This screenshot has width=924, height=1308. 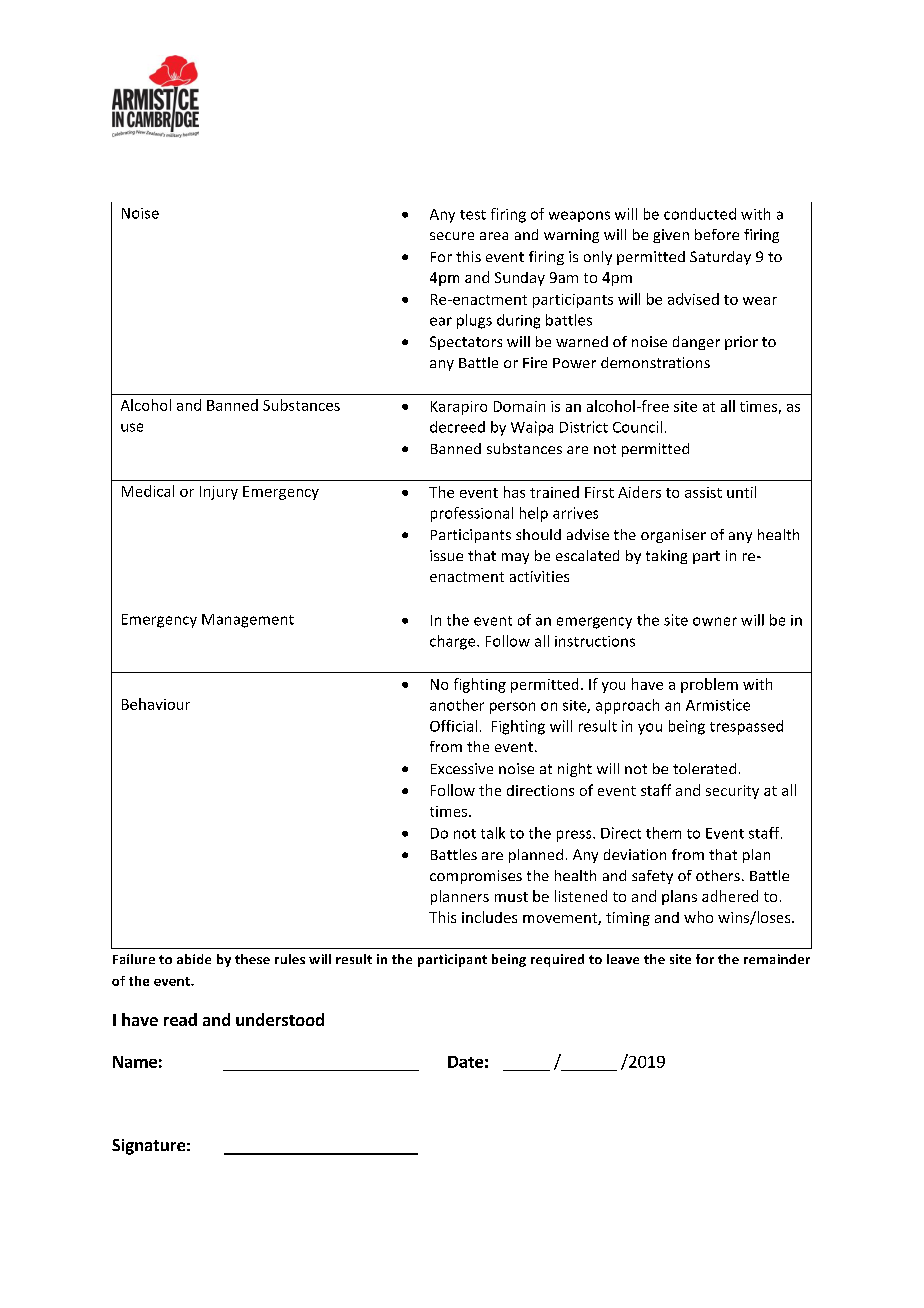 What do you see at coordinates (623, 959) in the screenshot?
I see `leave` at bounding box center [623, 959].
